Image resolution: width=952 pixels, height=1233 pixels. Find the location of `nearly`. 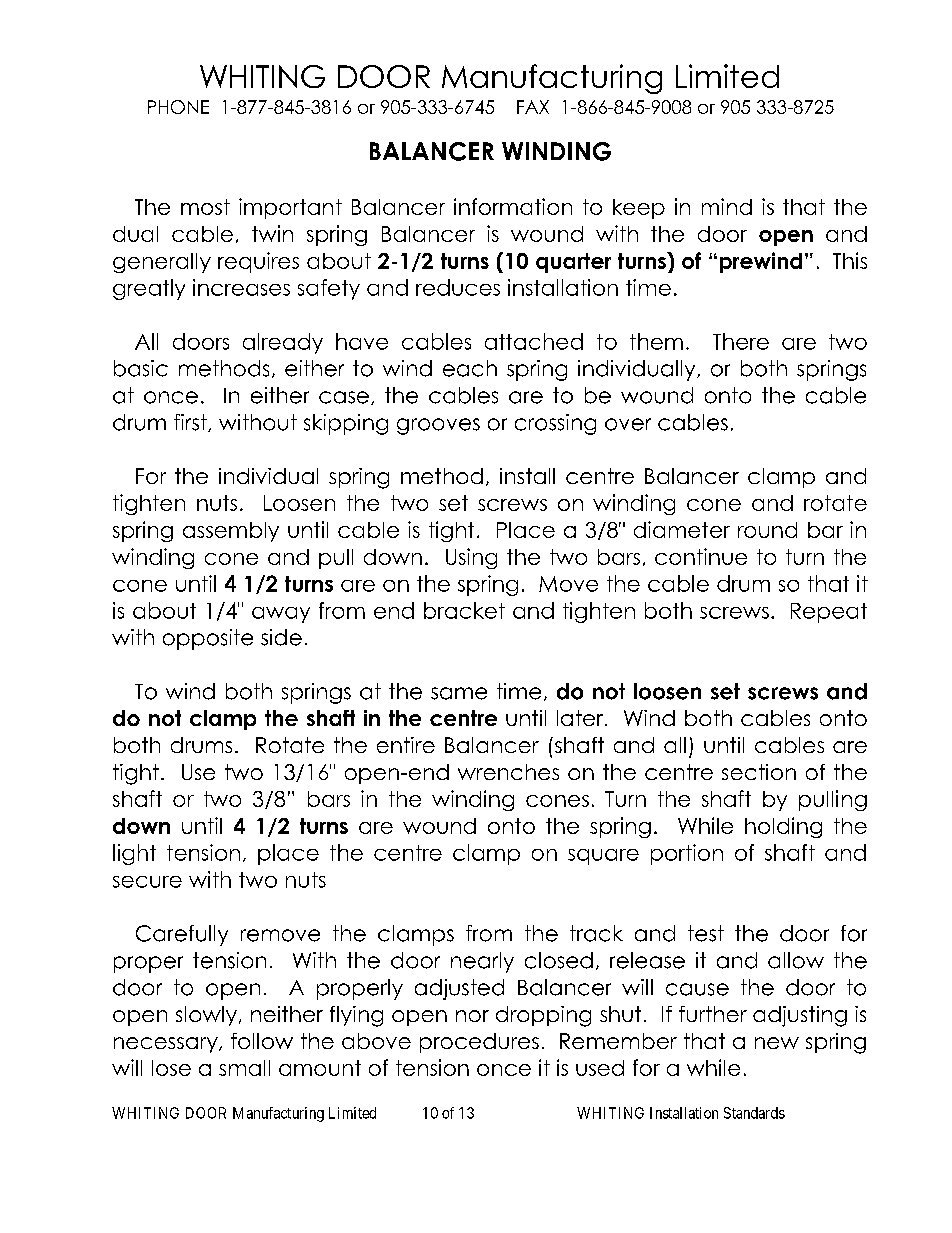

nearly is located at coordinates (482, 962).
